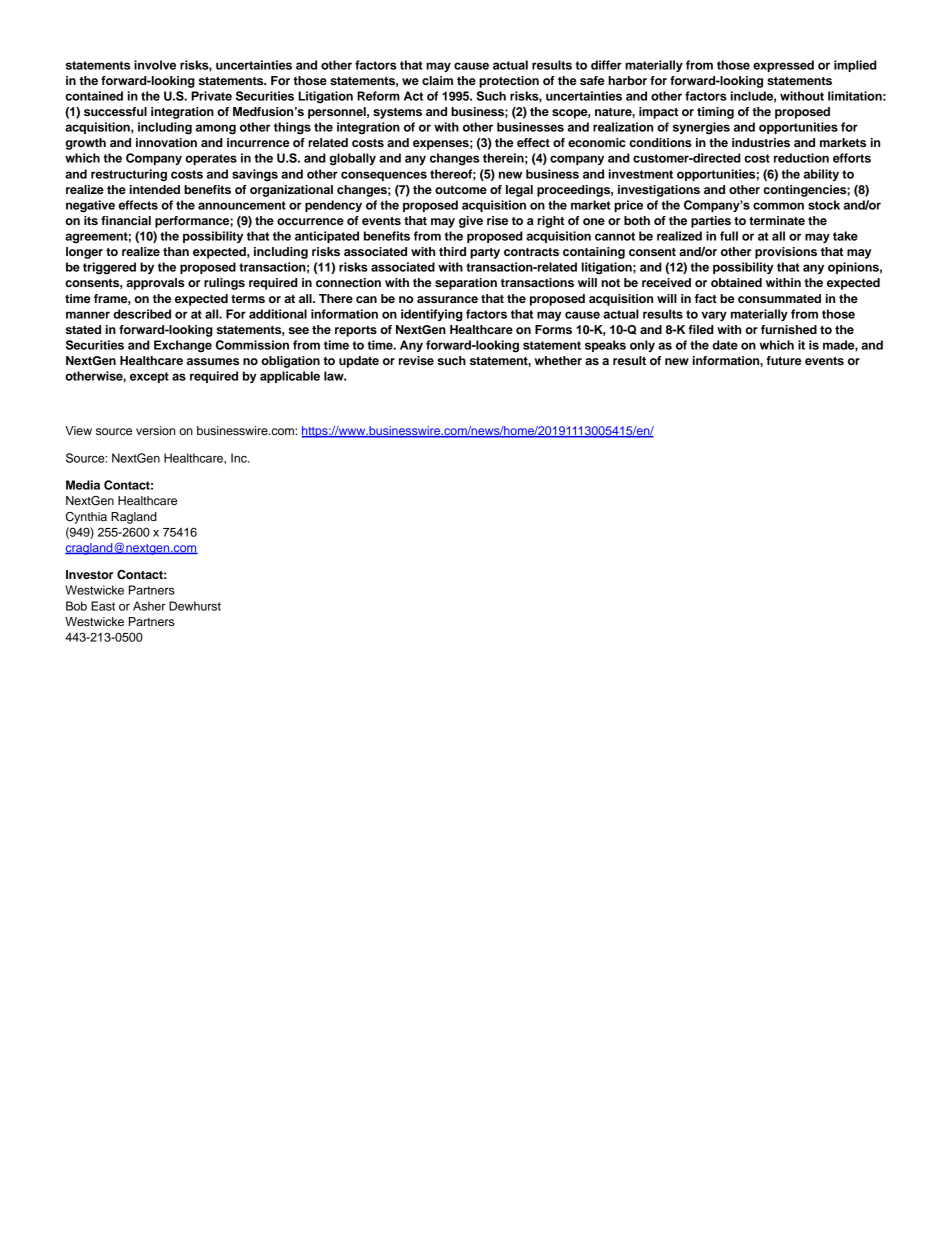  What do you see at coordinates (783, 66) in the document?
I see `expressed` at bounding box center [783, 66].
